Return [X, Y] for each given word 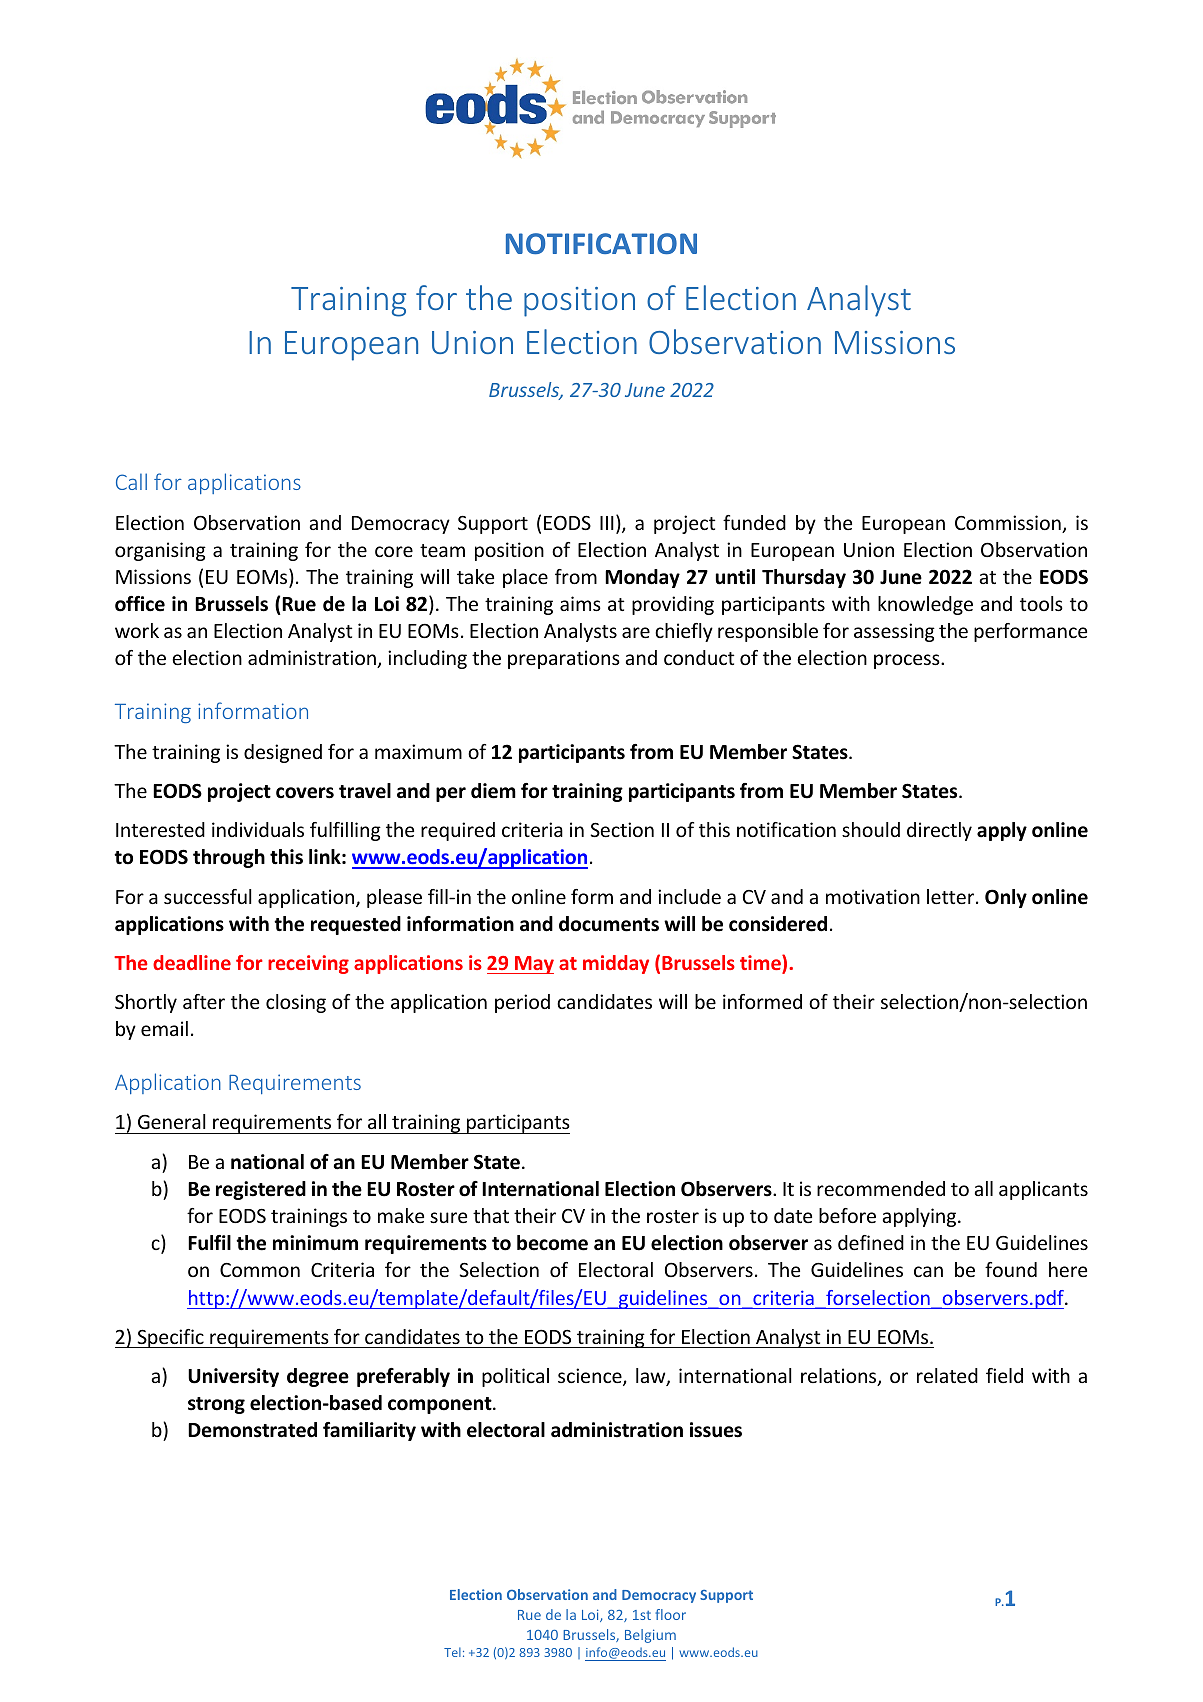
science [591, 1377]
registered [261, 1190]
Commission [1009, 524]
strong [216, 1405]
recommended [881, 1188]
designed [283, 753]
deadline [192, 962]
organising [160, 551]
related [947, 1375]
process [908, 661]
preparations [564, 659]
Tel [452, 1652]
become [552, 1243]
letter [952, 896]
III [607, 523]
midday [616, 964]
